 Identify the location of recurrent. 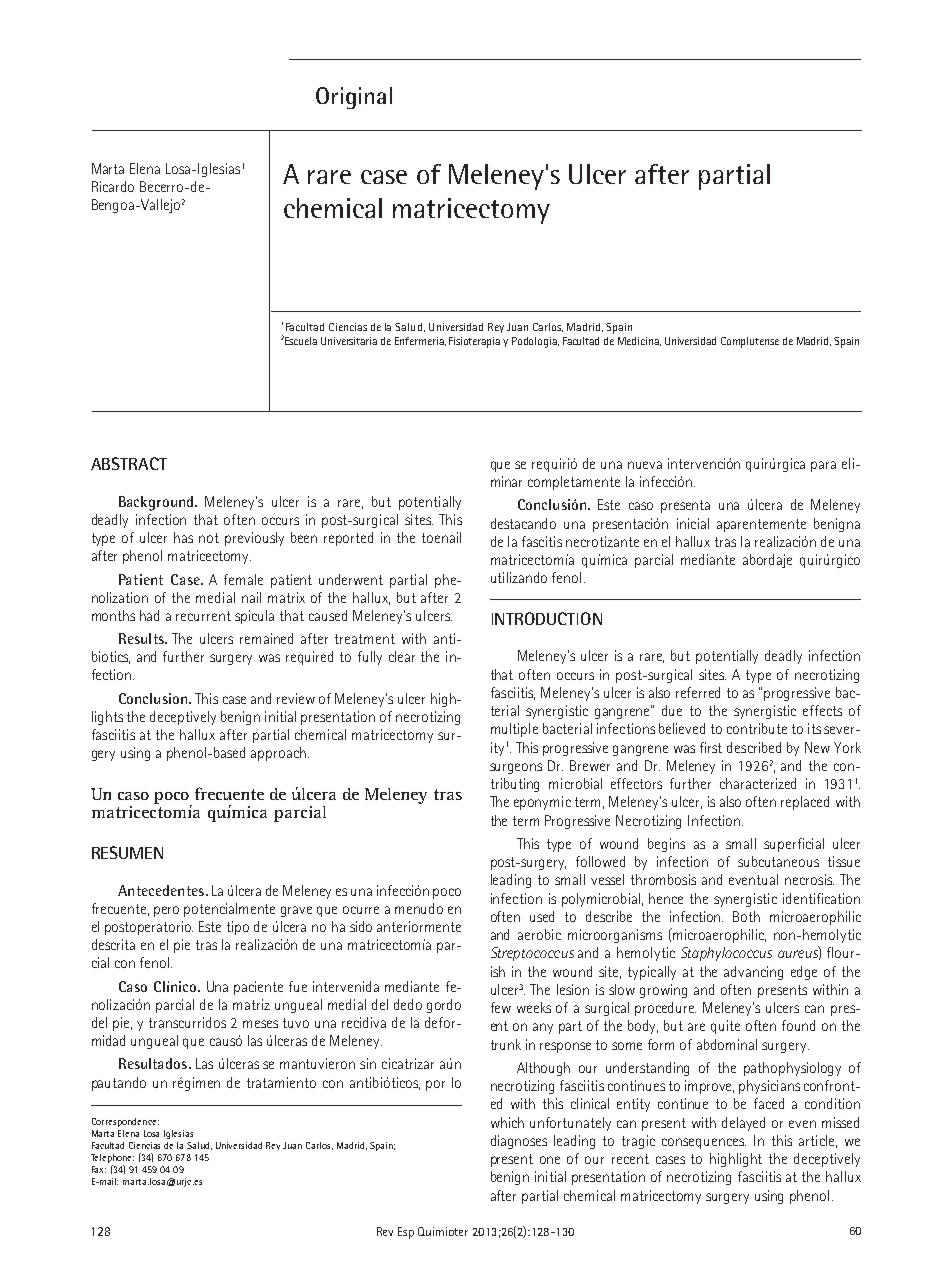
(203, 616).
